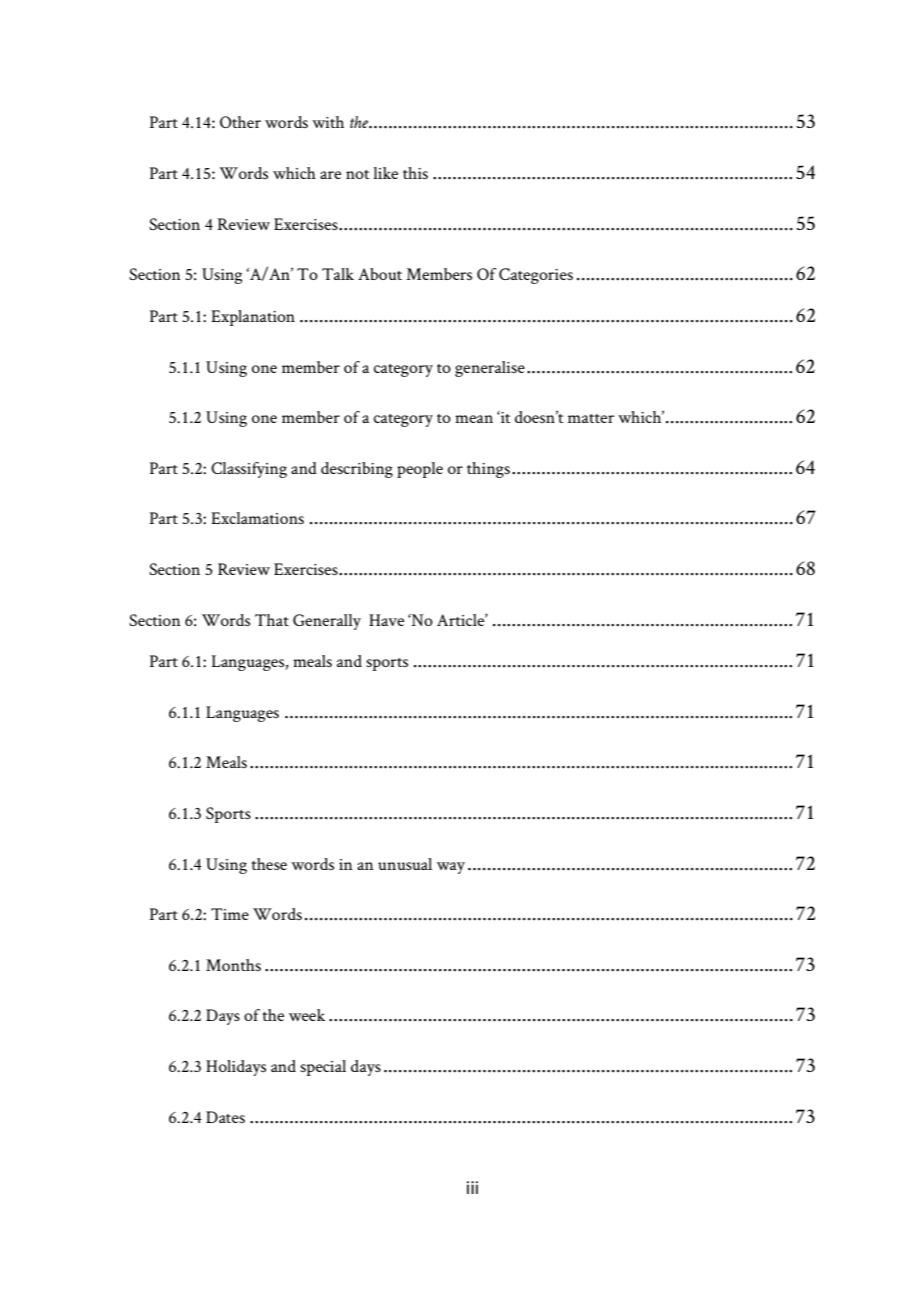  Describe the element at coordinates (591, 418) in the page. I see `matter` at that location.
